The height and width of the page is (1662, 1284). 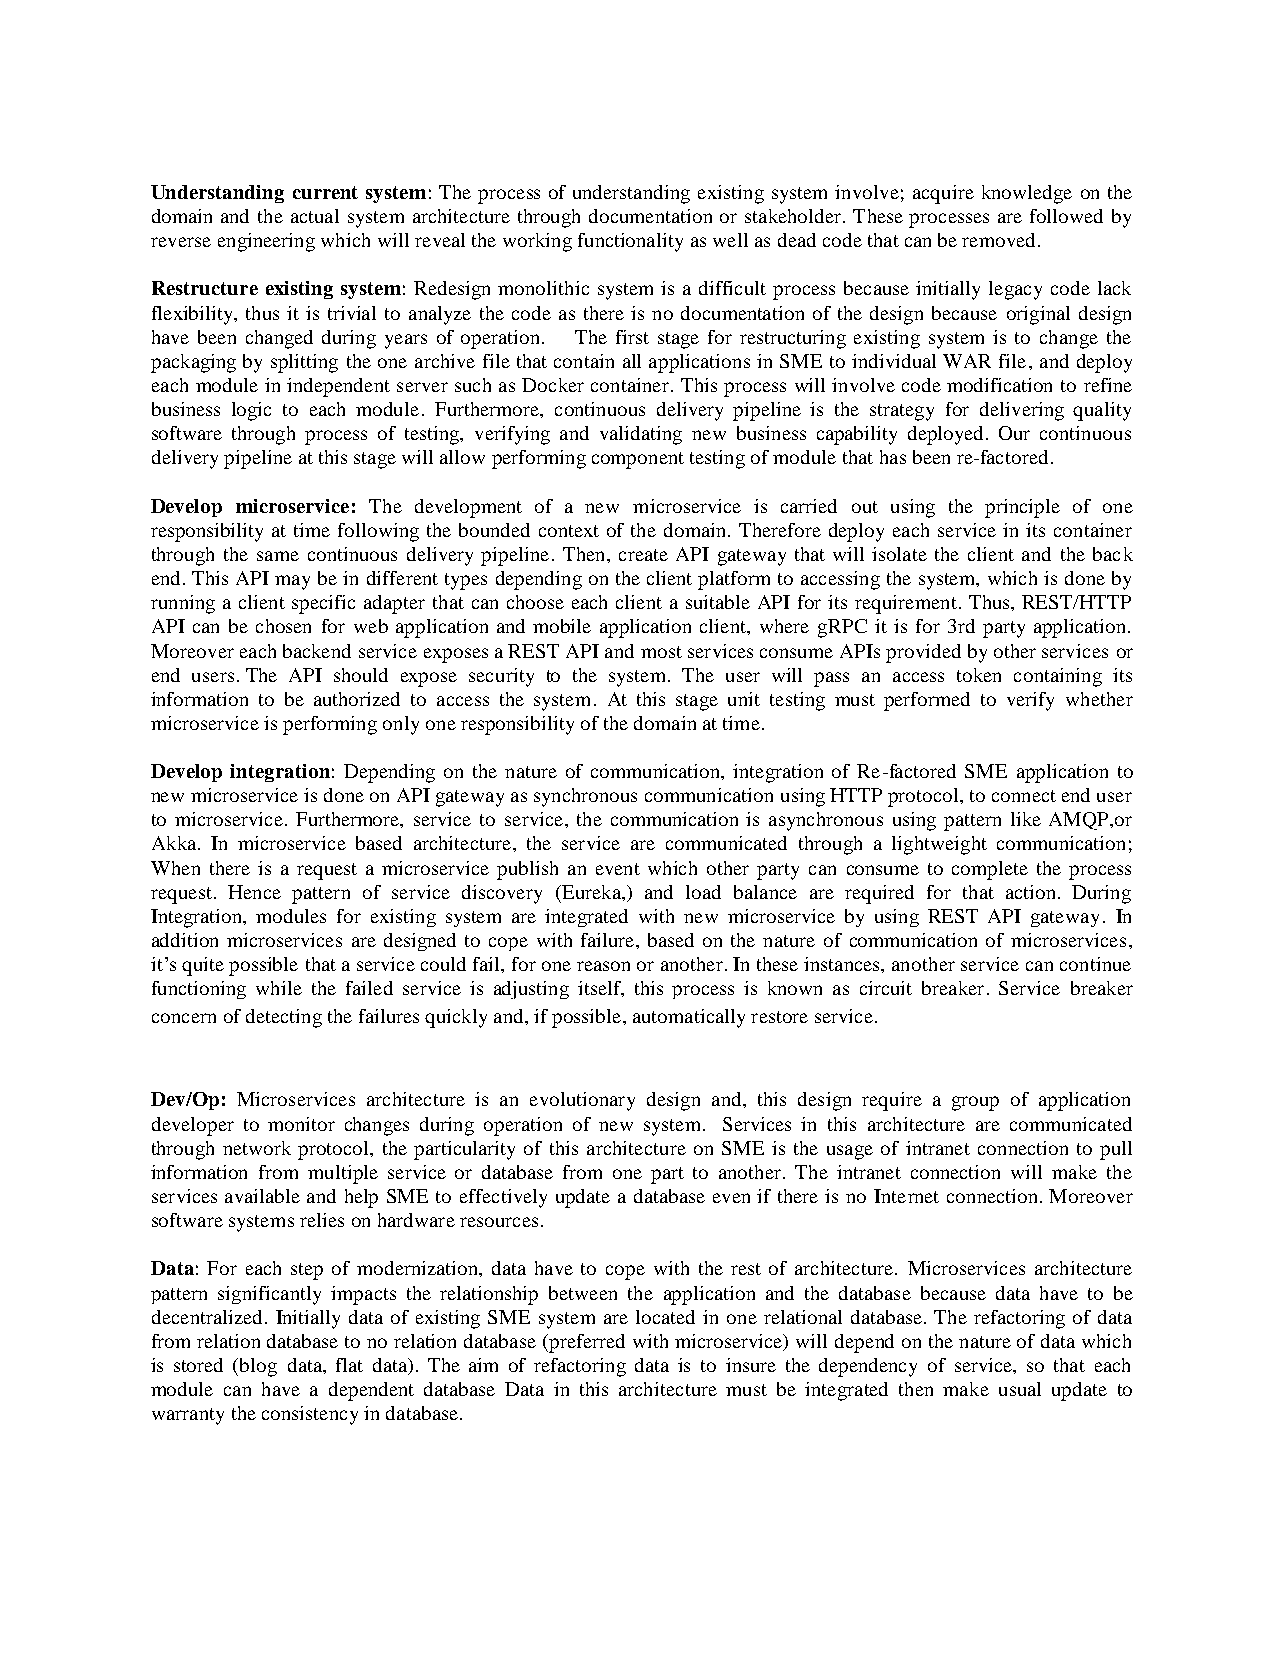 I want to click on functionality, so click(x=630, y=242).
